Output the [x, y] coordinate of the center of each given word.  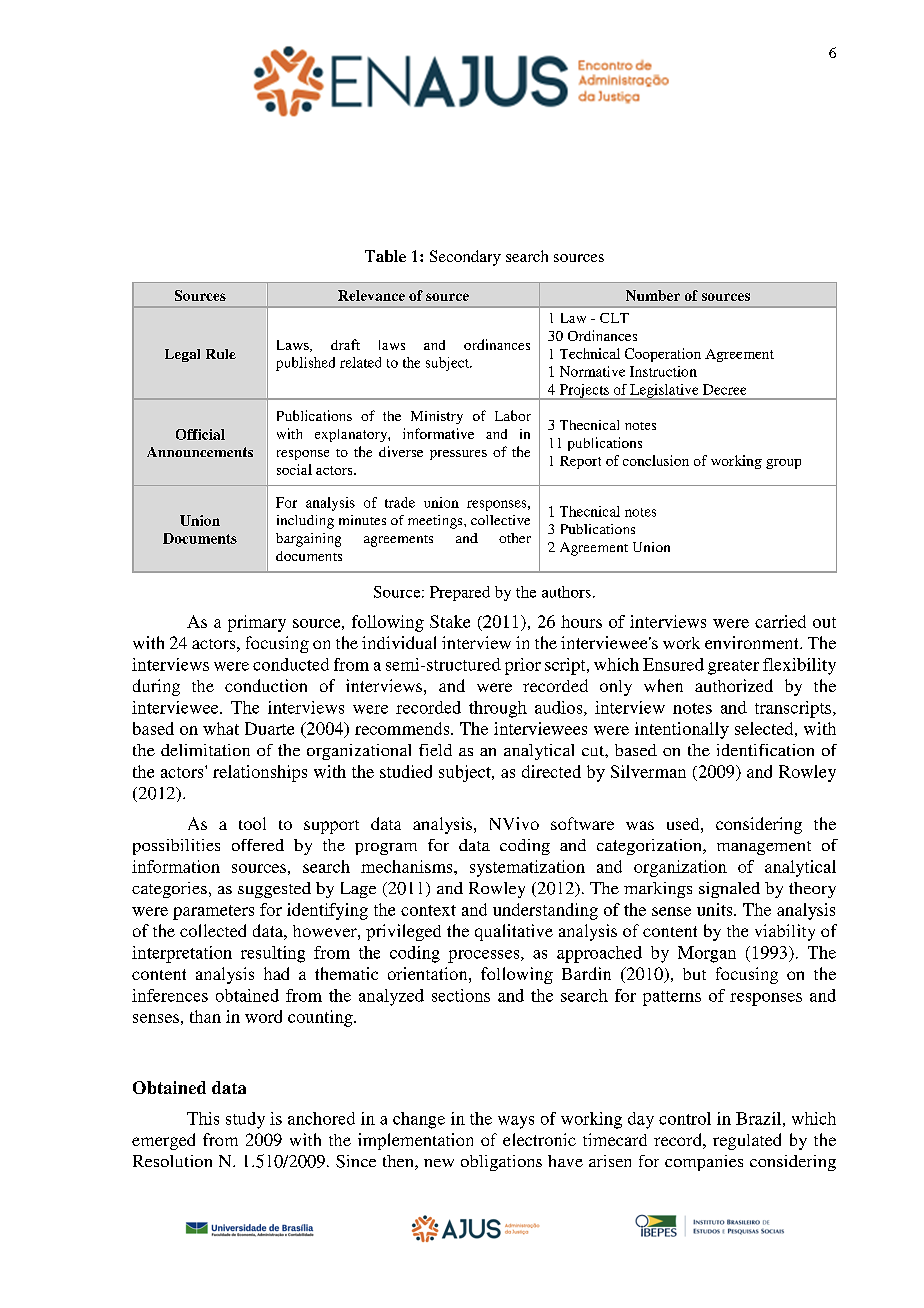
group [783, 464]
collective [500, 520]
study [245, 1120]
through [498, 709]
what [221, 728]
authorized [734, 685]
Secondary [465, 258]
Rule [221, 354]
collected [213, 930]
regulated [747, 1141]
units [716, 909]
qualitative [514, 932]
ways [516, 1122]
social [294, 469]
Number [653, 295]
